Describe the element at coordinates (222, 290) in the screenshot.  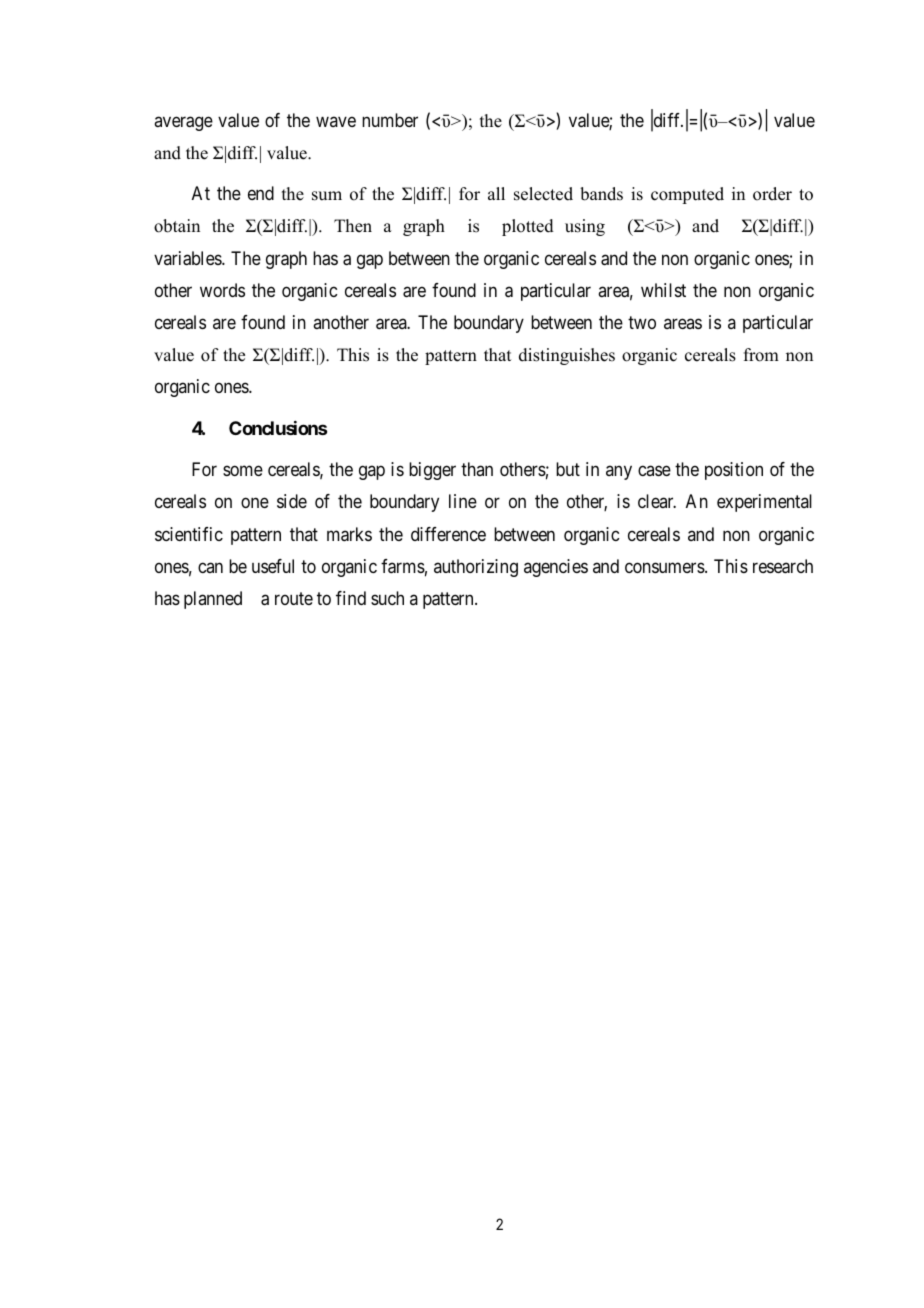
I see `words` at that location.
